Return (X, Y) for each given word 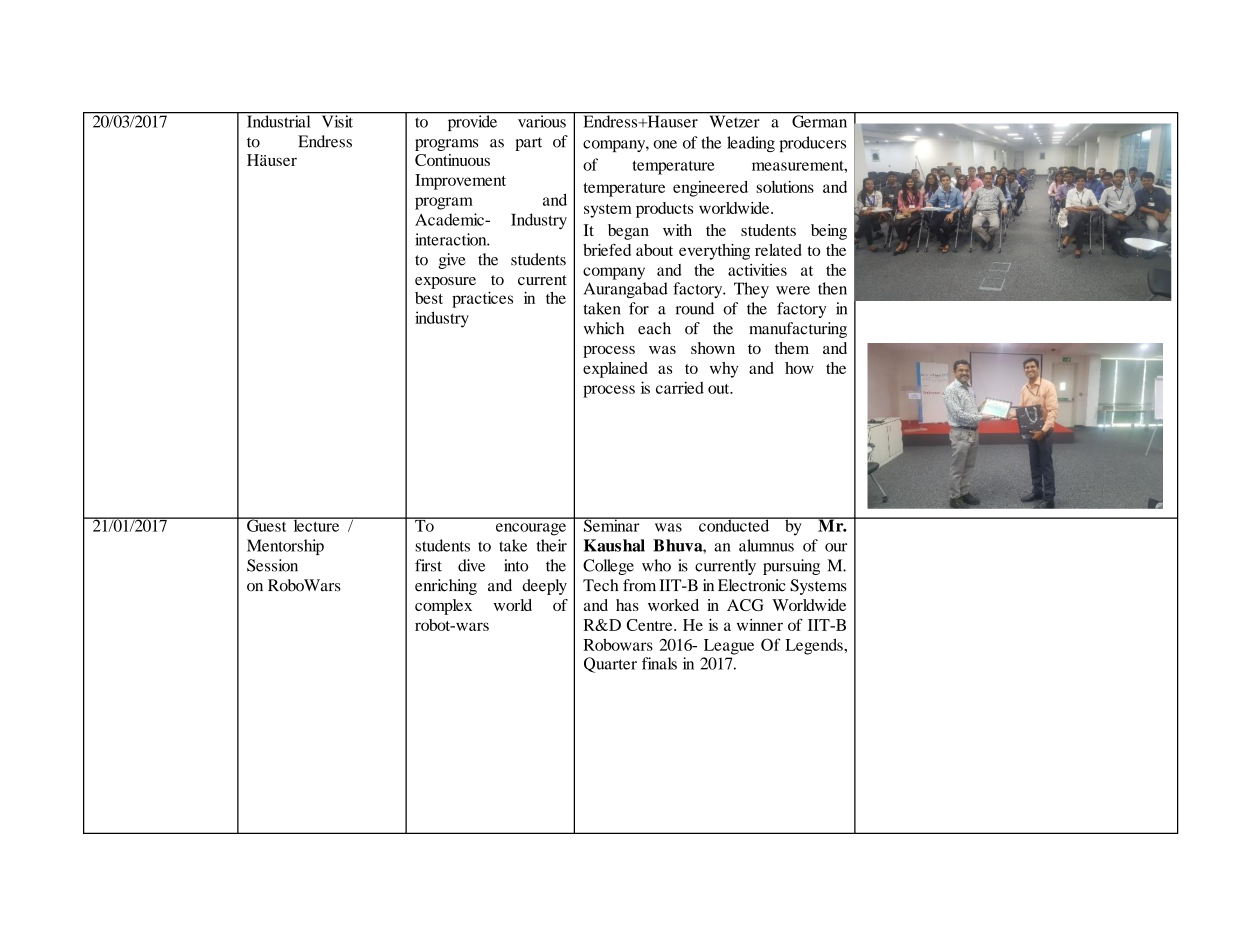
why (724, 370)
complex (443, 607)
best (429, 298)
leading (751, 144)
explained (615, 370)
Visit (337, 120)
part (528, 144)
